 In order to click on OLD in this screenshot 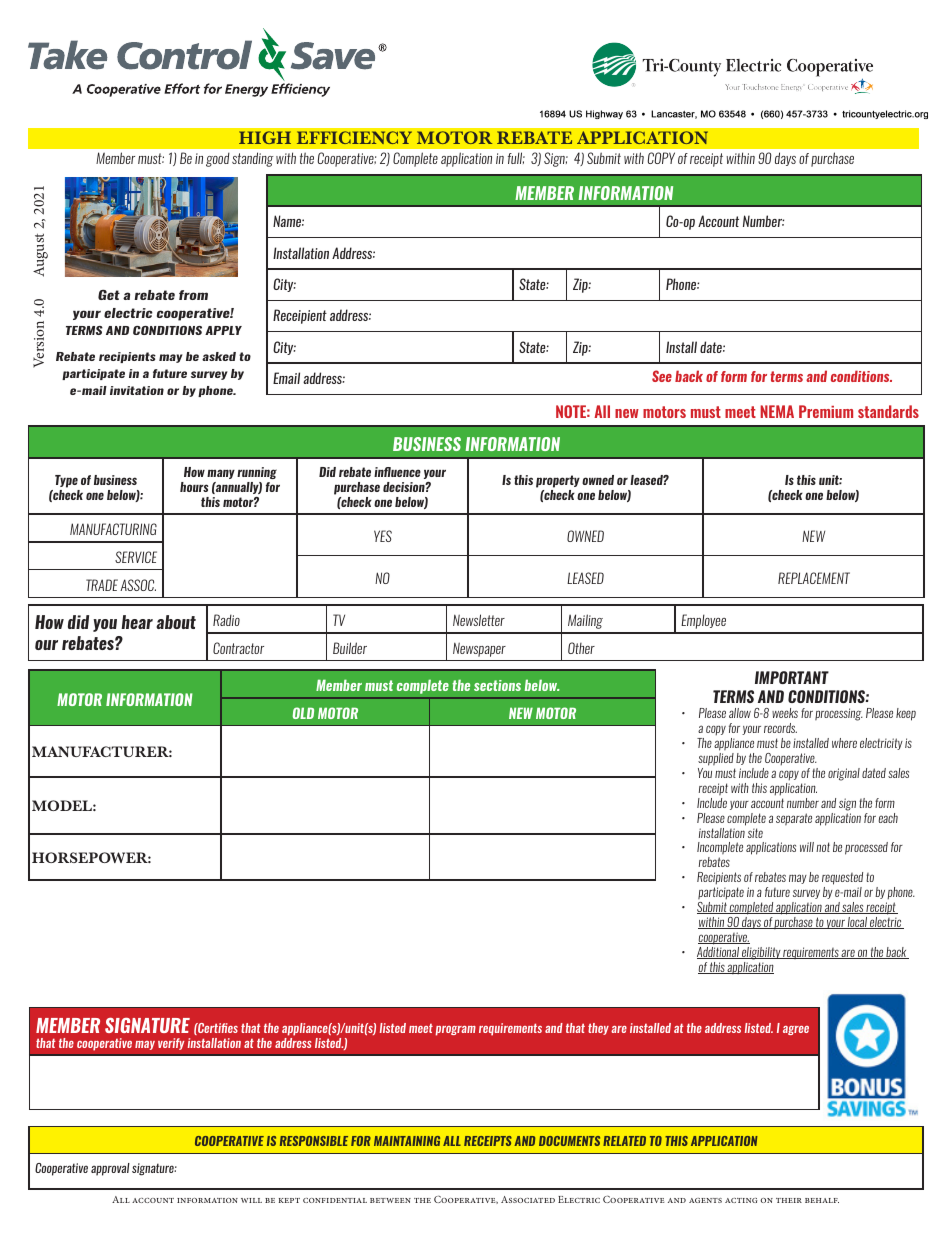, I will do `click(303, 713)`.
